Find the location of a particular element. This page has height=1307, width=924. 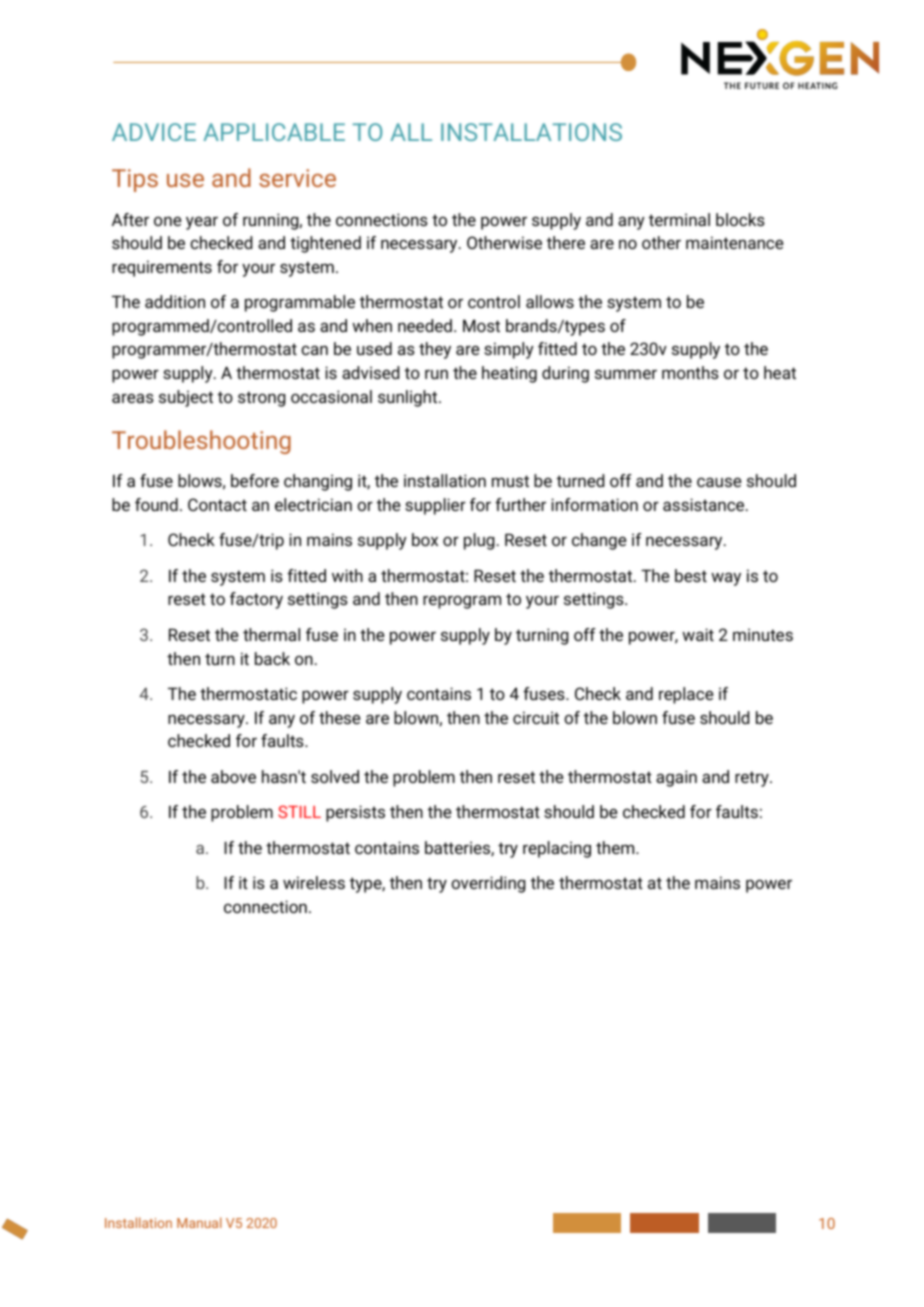

Manual is located at coordinates (199, 1222).
